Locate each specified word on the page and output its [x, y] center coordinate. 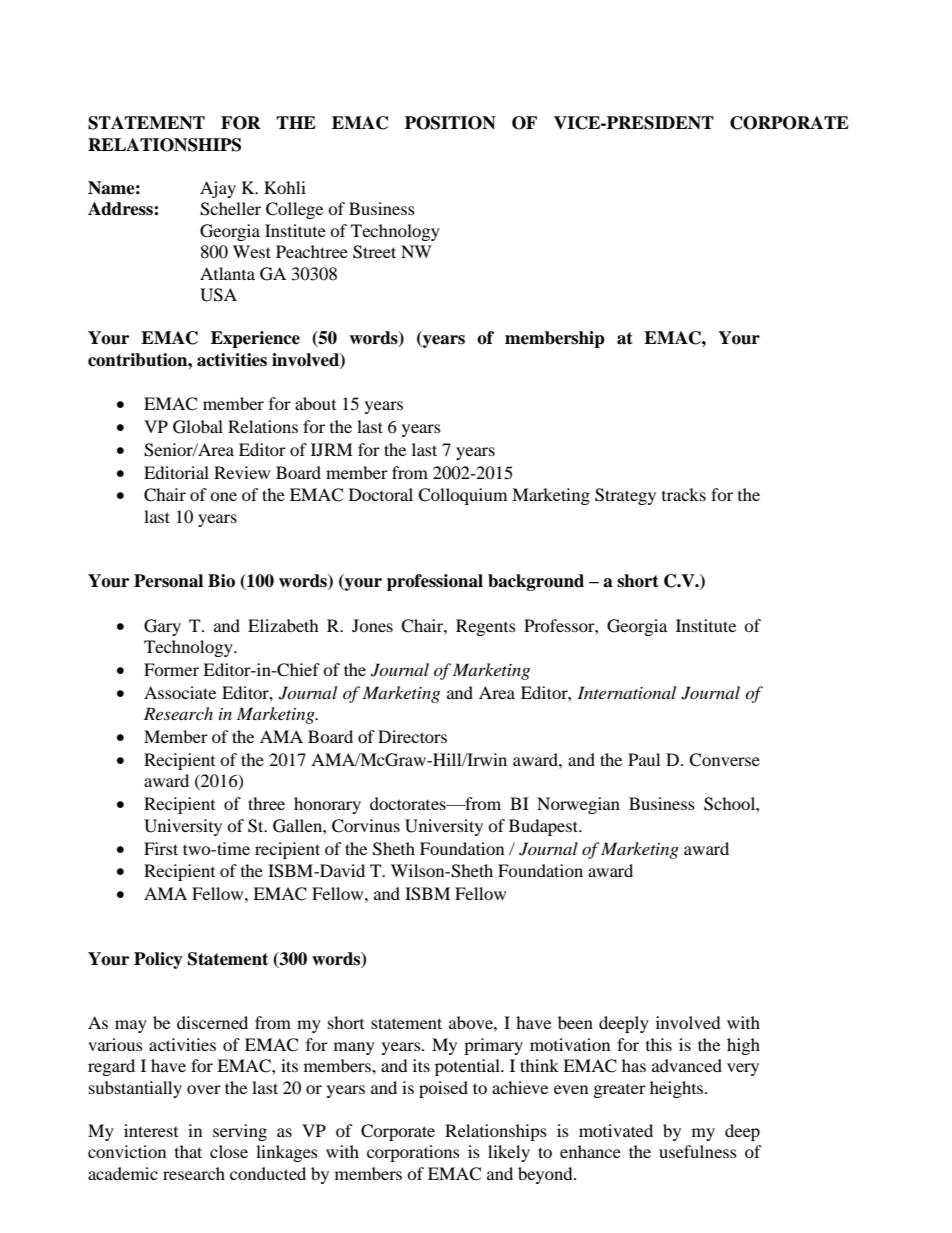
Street [374, 252]
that [188, 1151]
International [626, 692]
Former [171, 669]
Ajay [218, 189]
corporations [413, 1153]
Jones [372, 625]
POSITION [450, 123]
